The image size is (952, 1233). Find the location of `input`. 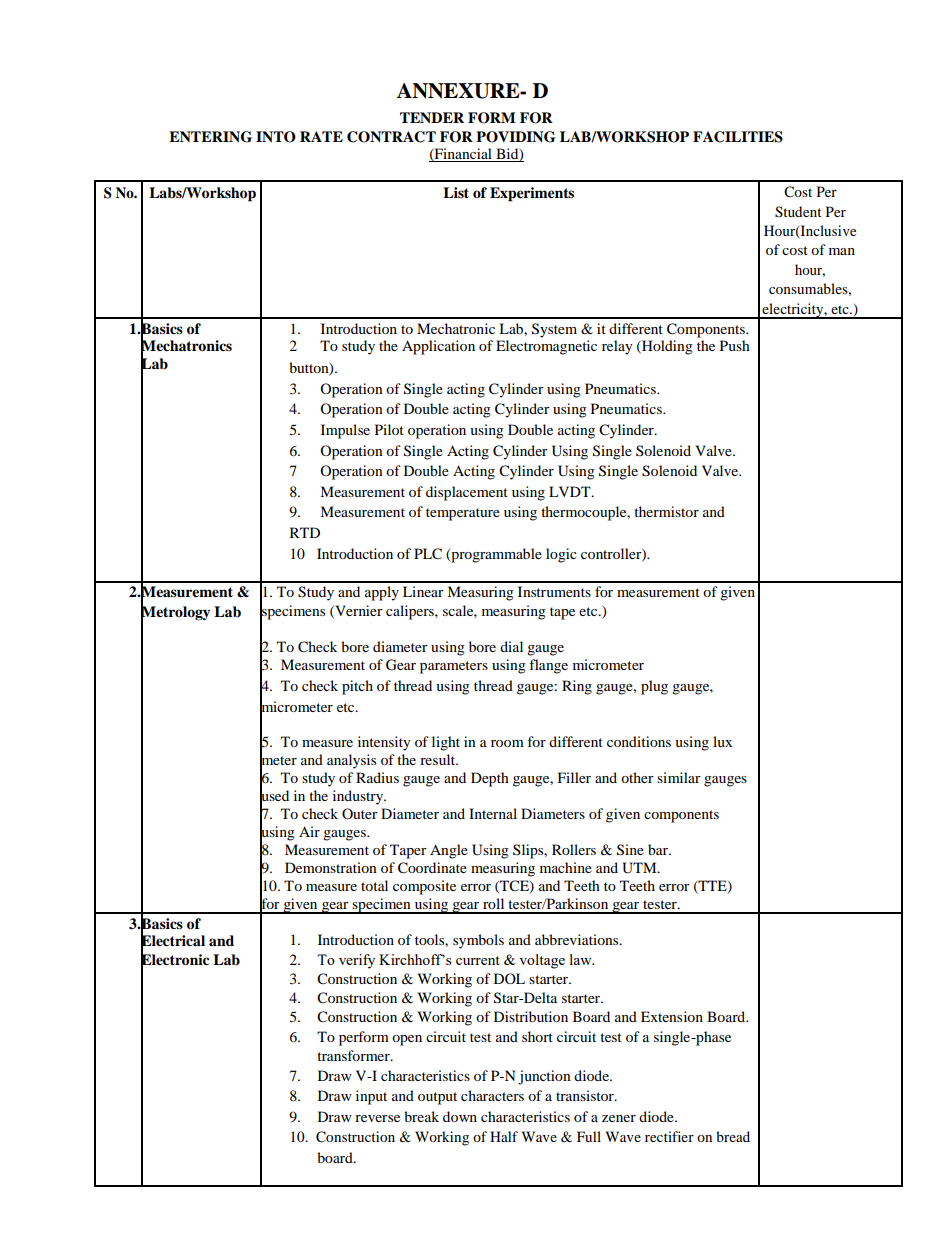

input is located at coordinates (371, 1097).
